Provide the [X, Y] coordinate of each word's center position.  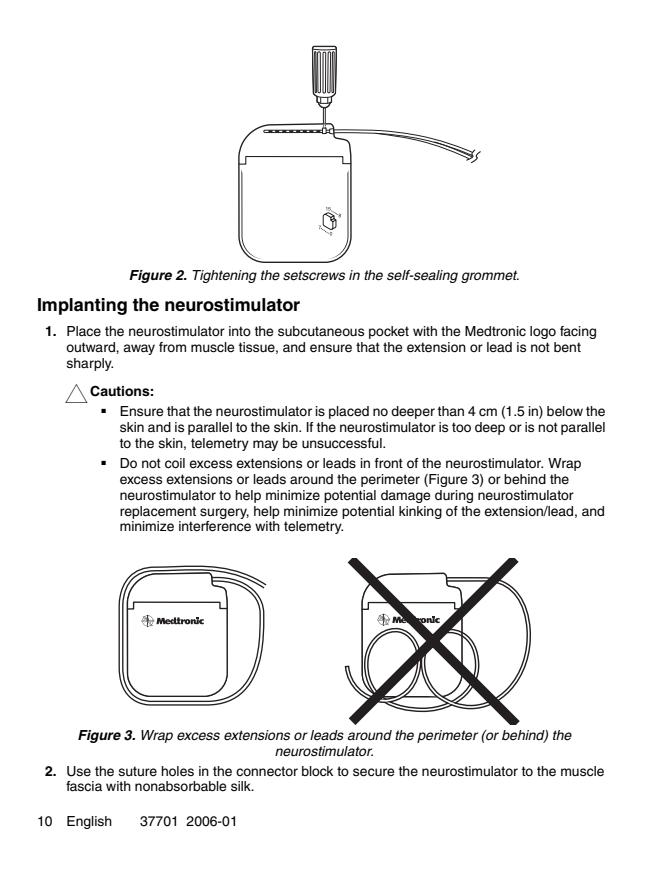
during [454, 496]
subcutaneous [321, 331]
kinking [420, 512]
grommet [490, 276]
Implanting [82, 306]
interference [215, 526]
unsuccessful [343, 443]
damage [406, 496]
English [89, 822]
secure [374, 772]
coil [175, 463]
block [317, 771]
